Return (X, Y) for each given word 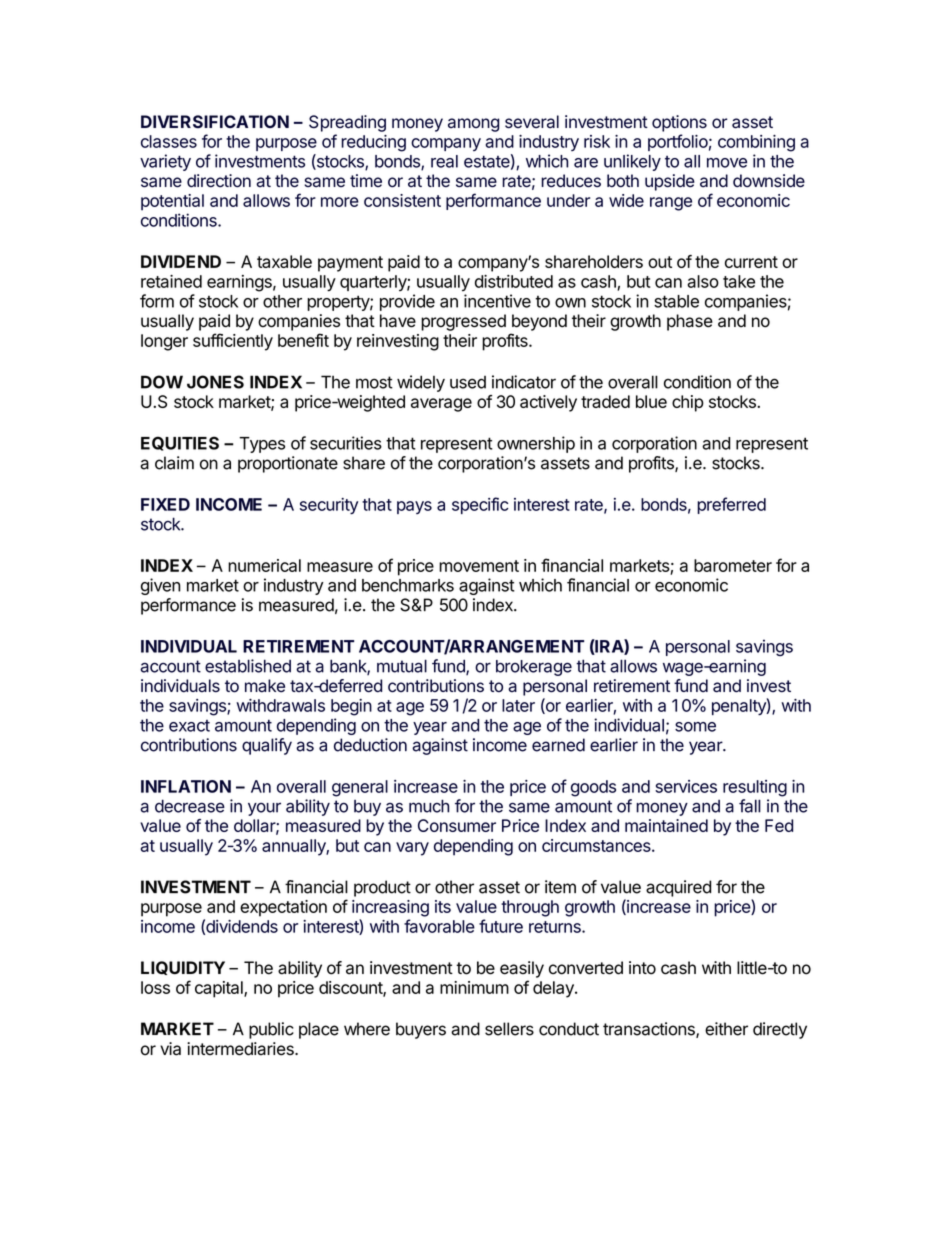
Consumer (457, 825)
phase (690, 322)
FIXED (165, 504)
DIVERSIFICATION (215, 121)
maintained (666, 825)
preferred (731, 505)
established (248, 666)
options (679, 123)
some (695, 727)
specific (480, 505)
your (264, 809)
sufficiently (233, 342)
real (444, 161)
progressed (463, 322)
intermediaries (241, 1049)
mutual (402, 666)
